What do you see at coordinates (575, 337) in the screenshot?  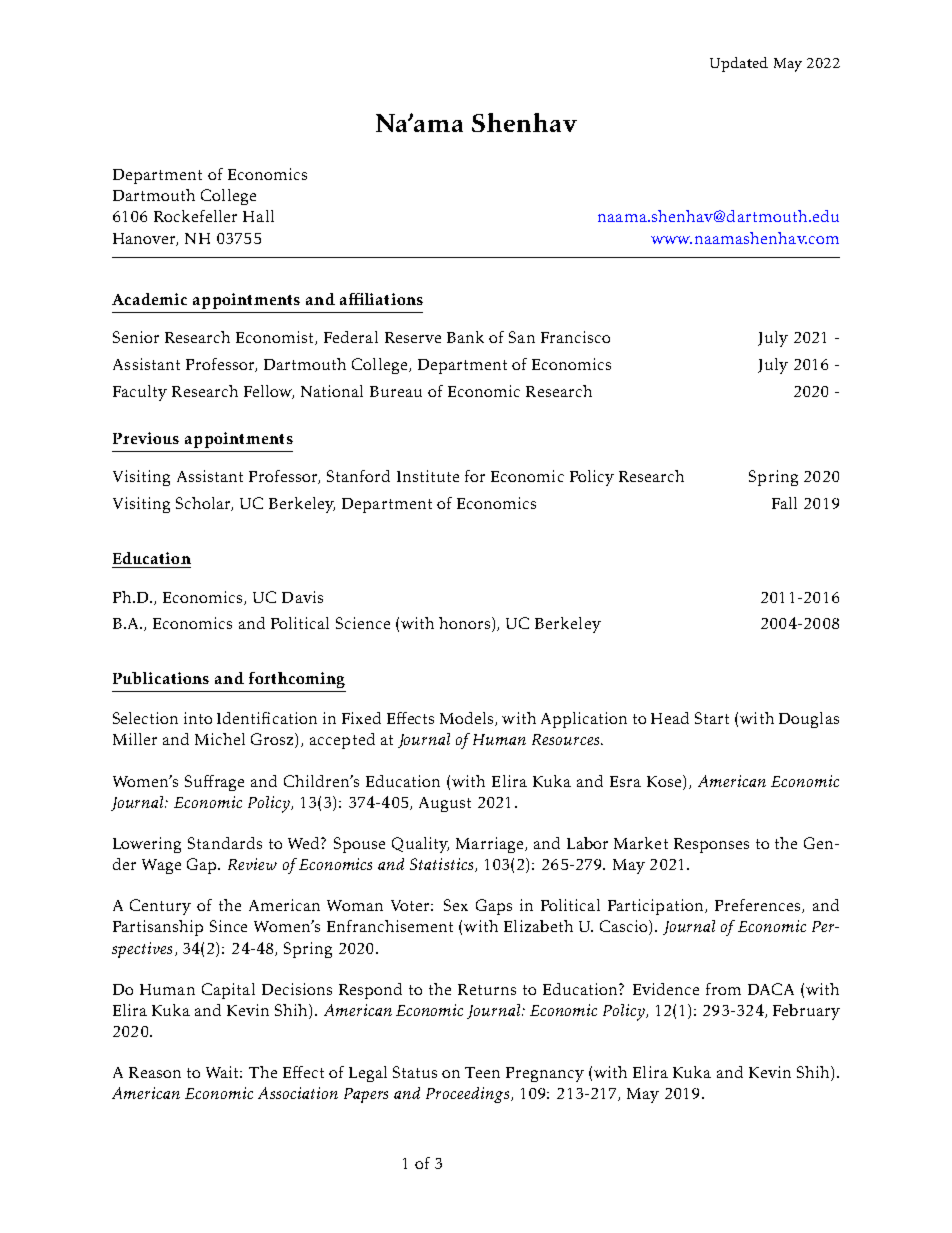 I see `Francisco` at bounding box center [575, 337].
